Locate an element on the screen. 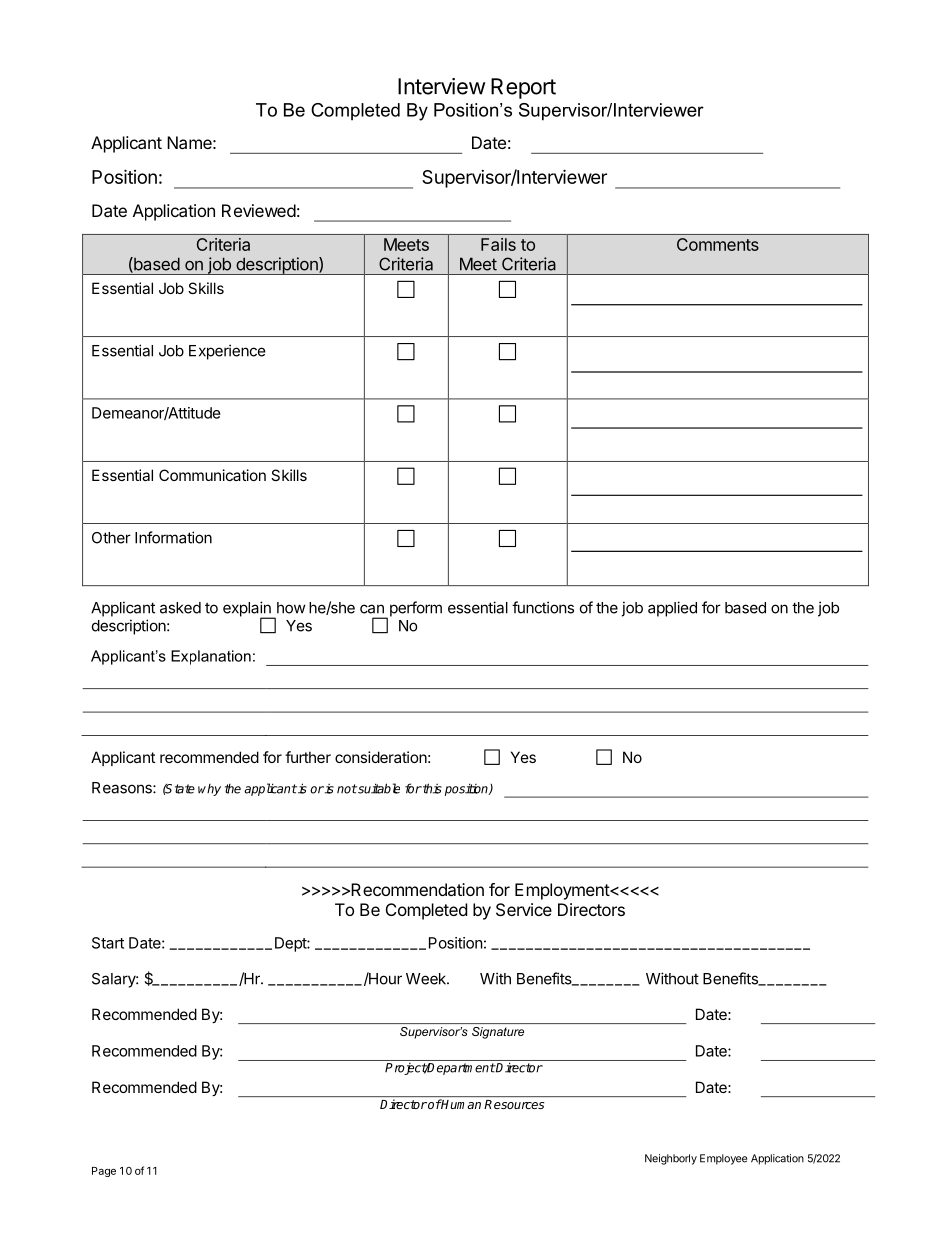  Recommendation is located at coordinates (416, 889).
